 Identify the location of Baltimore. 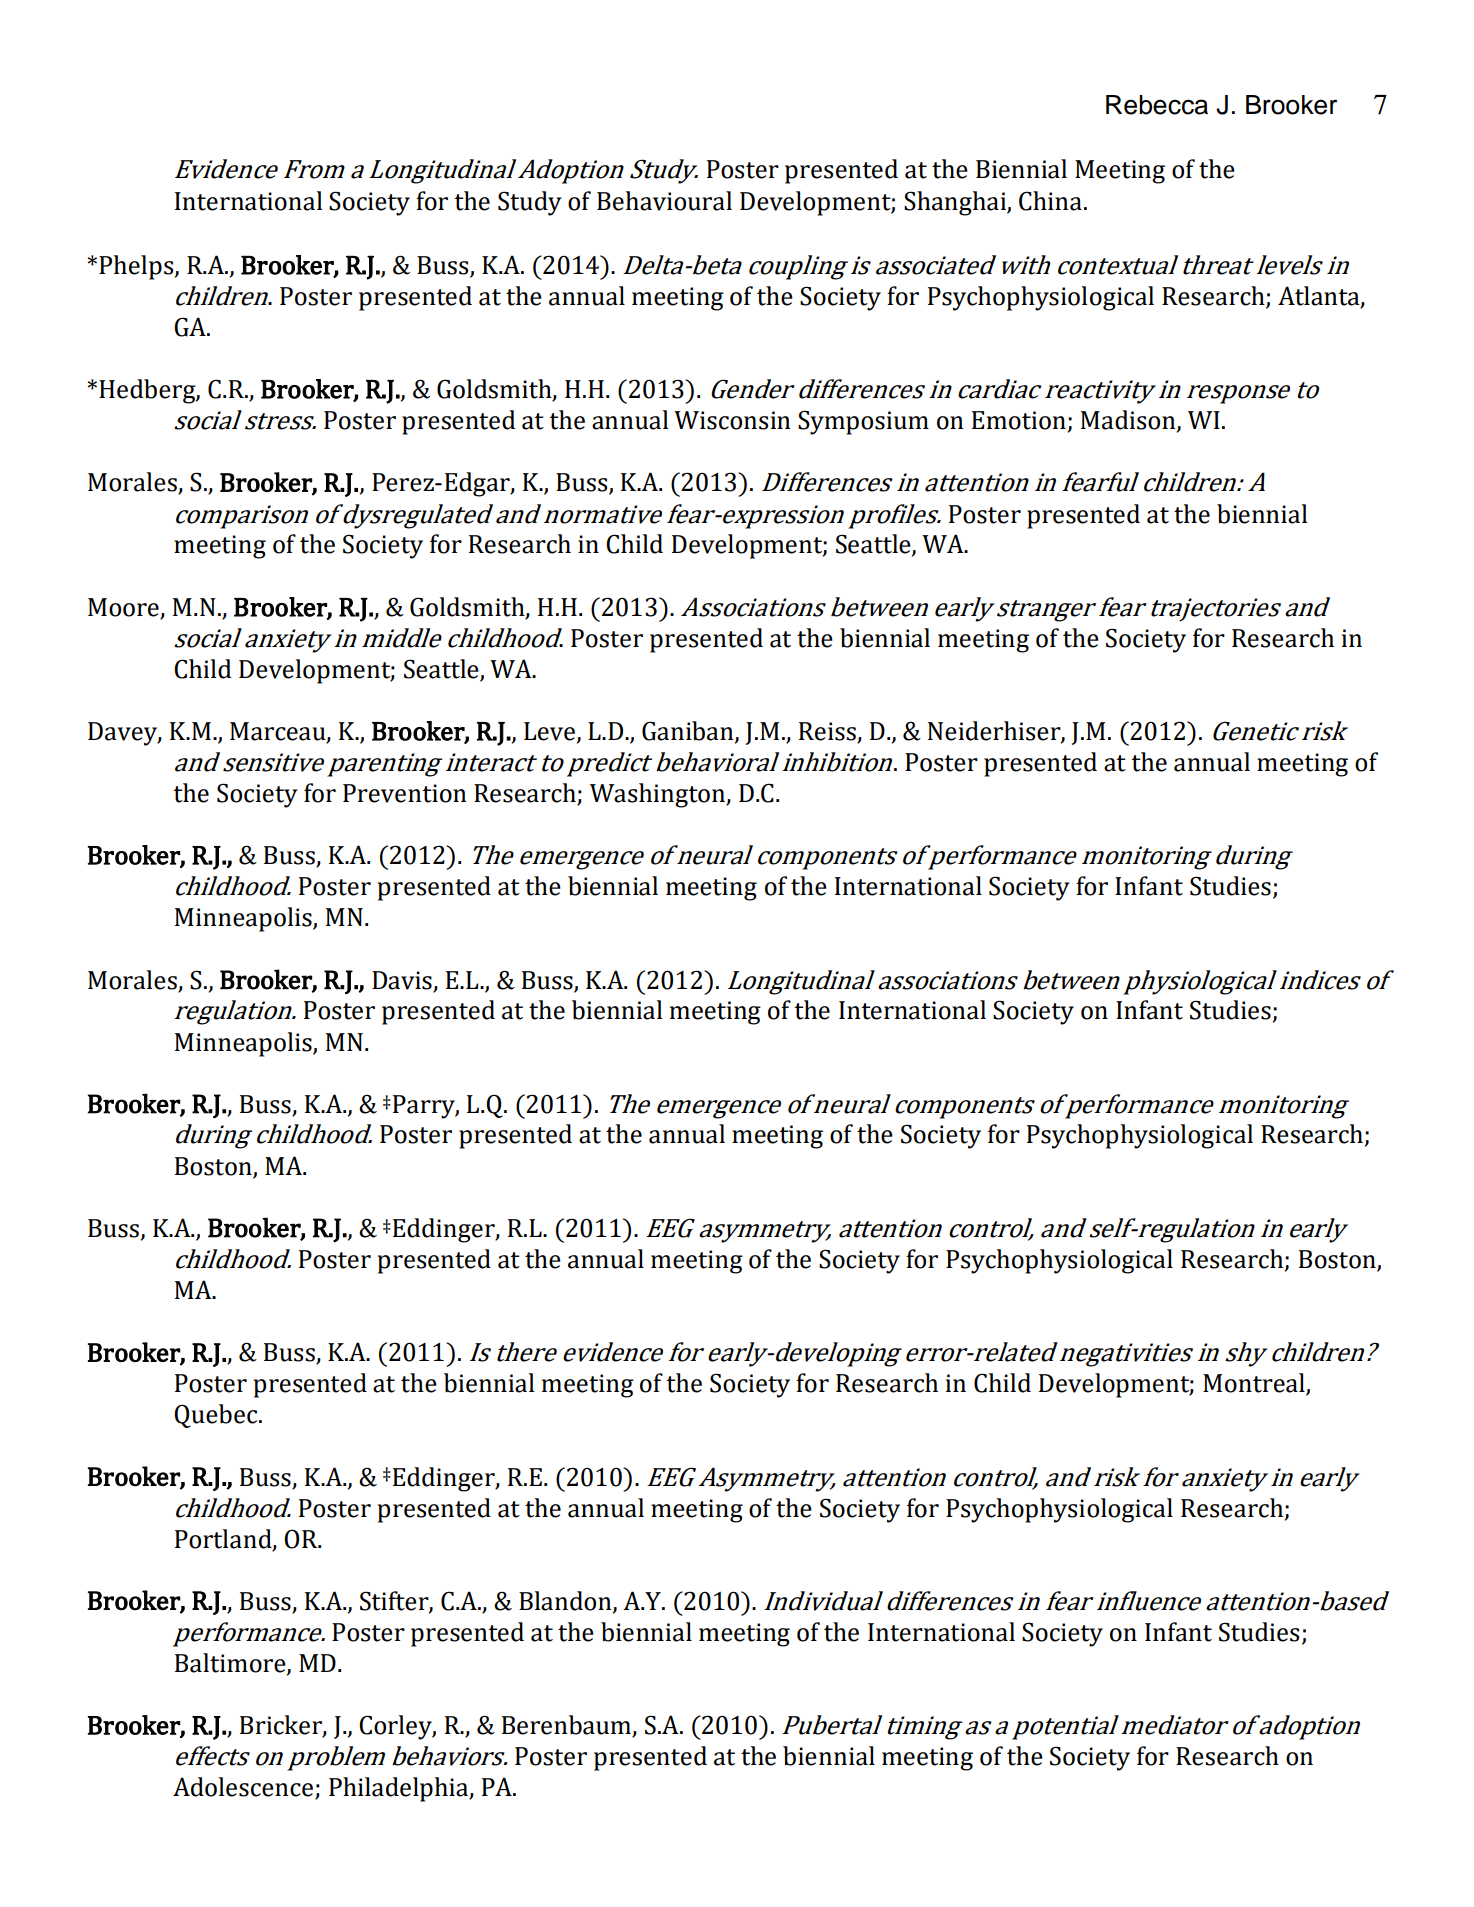
(231, 1663).
